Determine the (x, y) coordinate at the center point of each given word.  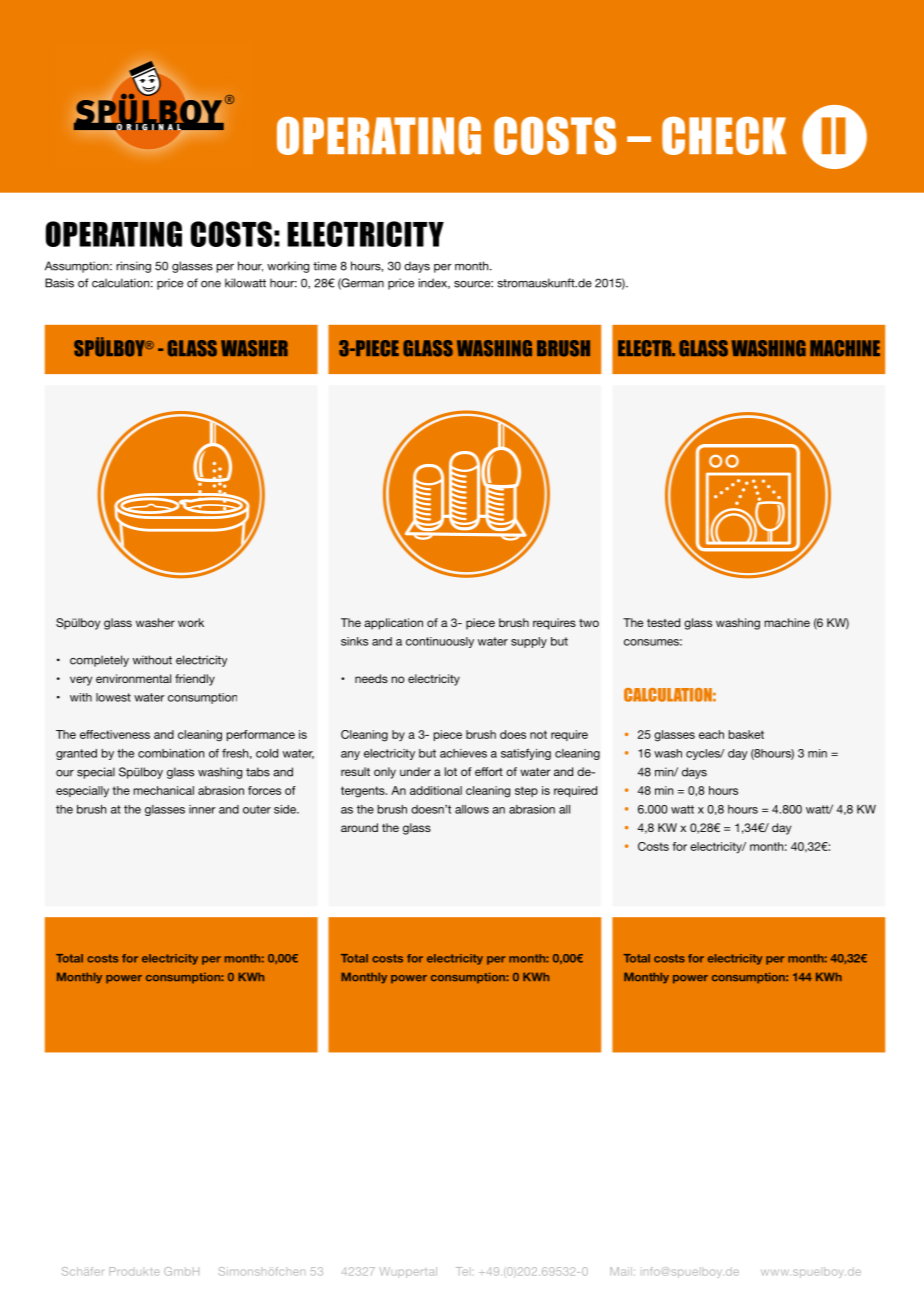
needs (371, 678)
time (325, 266)
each (711, 734)
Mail (621, 1271)
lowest (113, 697)
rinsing (133, 267)
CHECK (724, 136)
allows (472, 809)
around (359, 827)
